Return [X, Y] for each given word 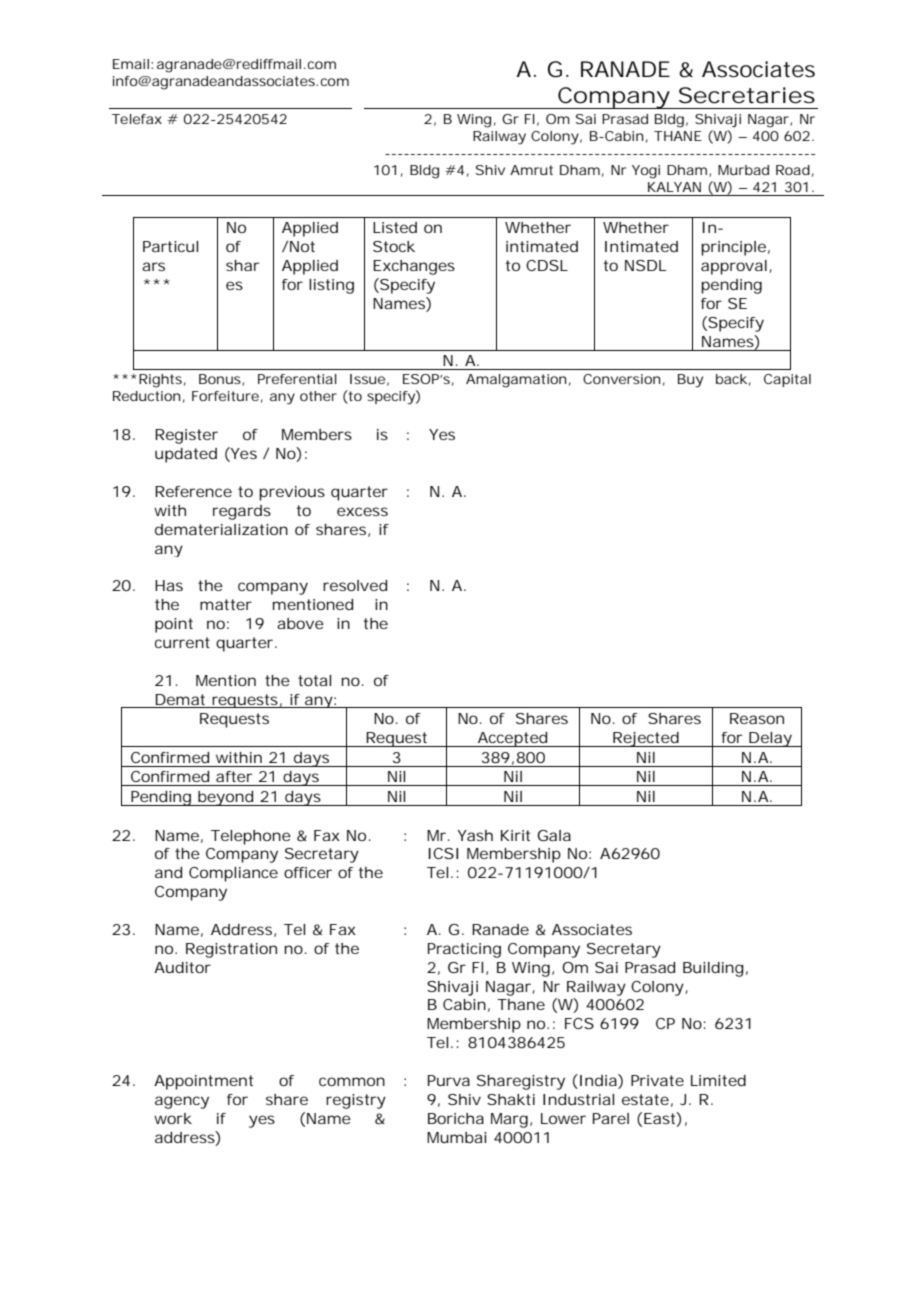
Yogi [646, 172]
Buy [690, 381]
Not [302, 246]
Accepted [512, 739]
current [182, 642]
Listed [395, 227]
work [173, 1118]
